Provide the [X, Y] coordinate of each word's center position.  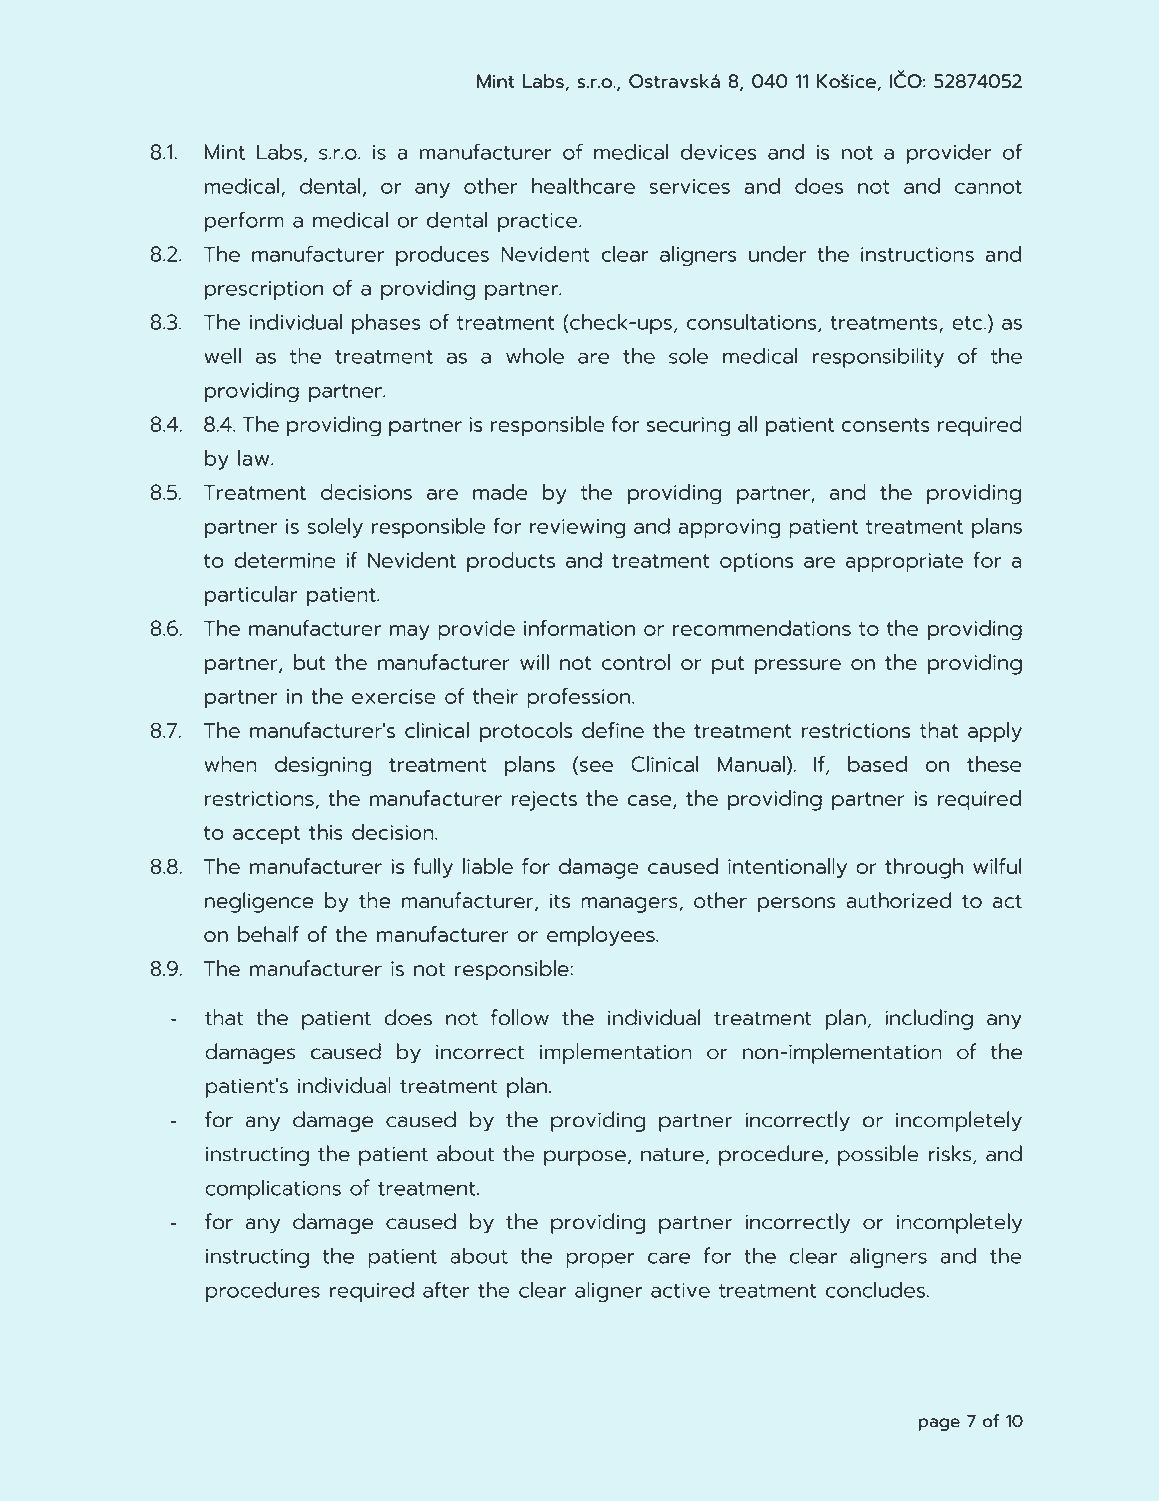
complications [273, 1189]
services [689, 186]
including [929, 1019]
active [680, 1290]
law [255, 458]
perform [244, 221]
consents [886, 425]
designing [323, 766]
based [877, 764]
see [596, 766]
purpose [585, 1158]
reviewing [577, 529]
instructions [917, 254]
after [446, 1289]
